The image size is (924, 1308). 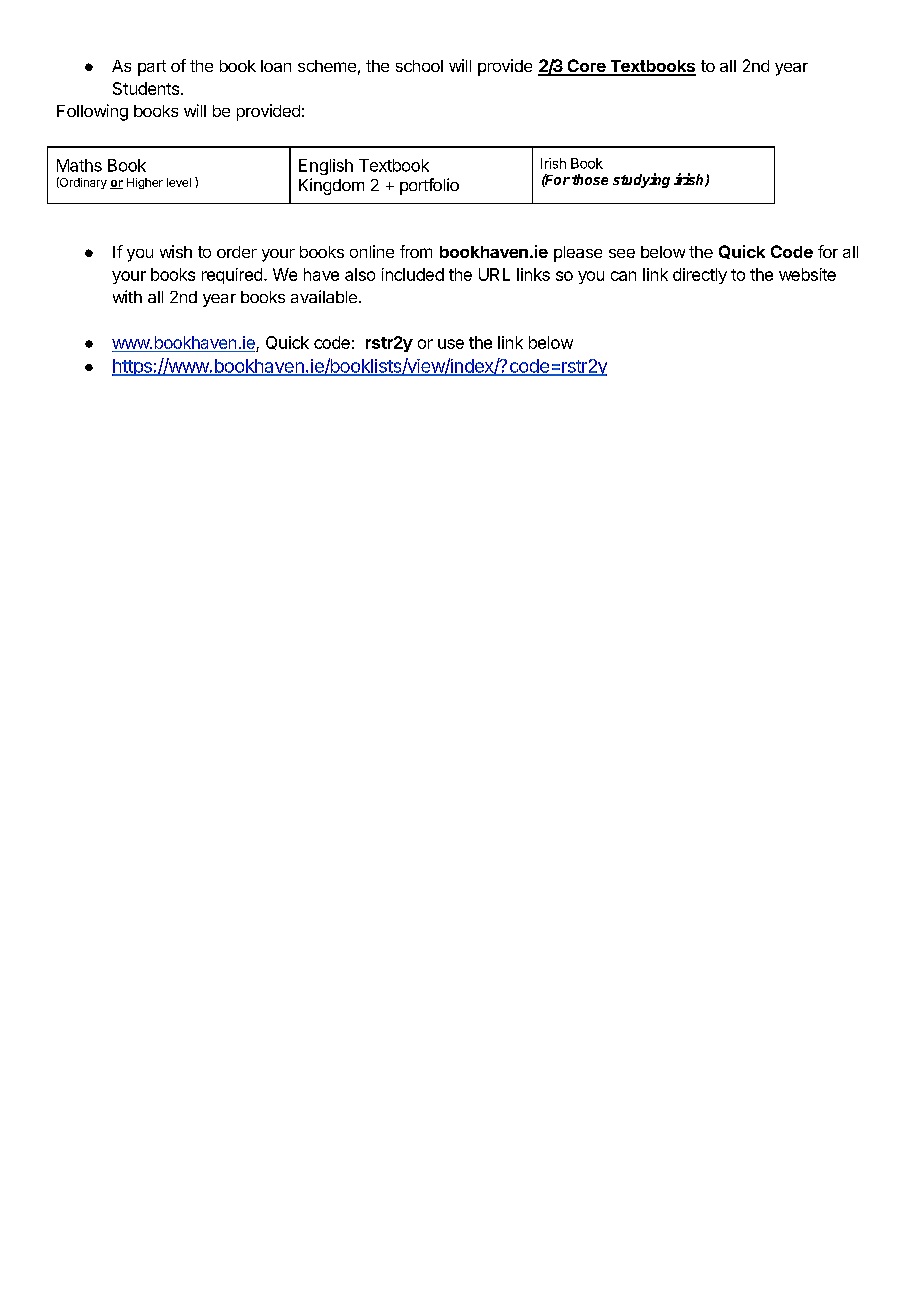 I want to click on see, so click(x=622, y=253).
